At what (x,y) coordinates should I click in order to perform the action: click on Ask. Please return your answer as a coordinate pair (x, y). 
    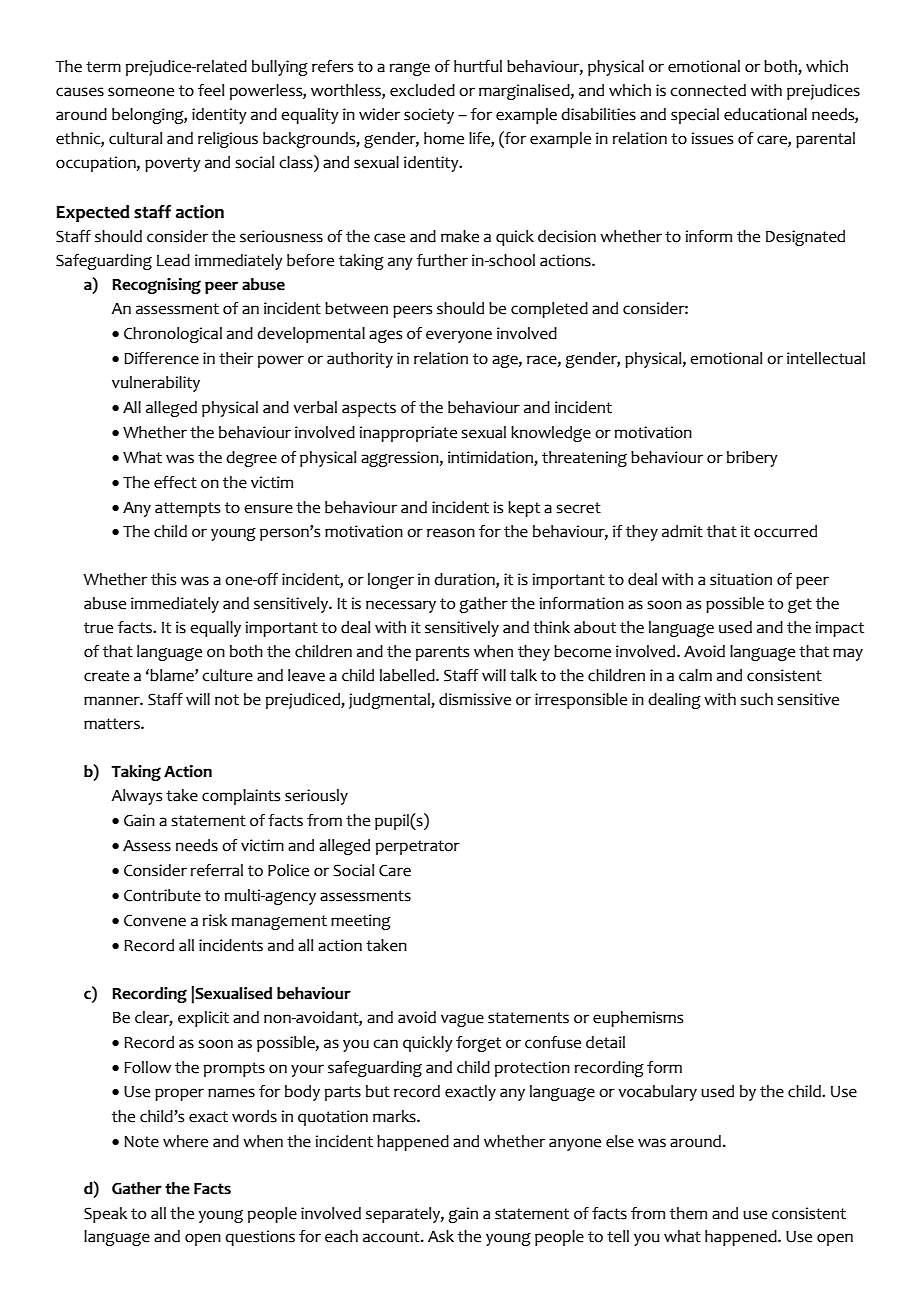
    Looking at the image, I should click on (441, 1236).
